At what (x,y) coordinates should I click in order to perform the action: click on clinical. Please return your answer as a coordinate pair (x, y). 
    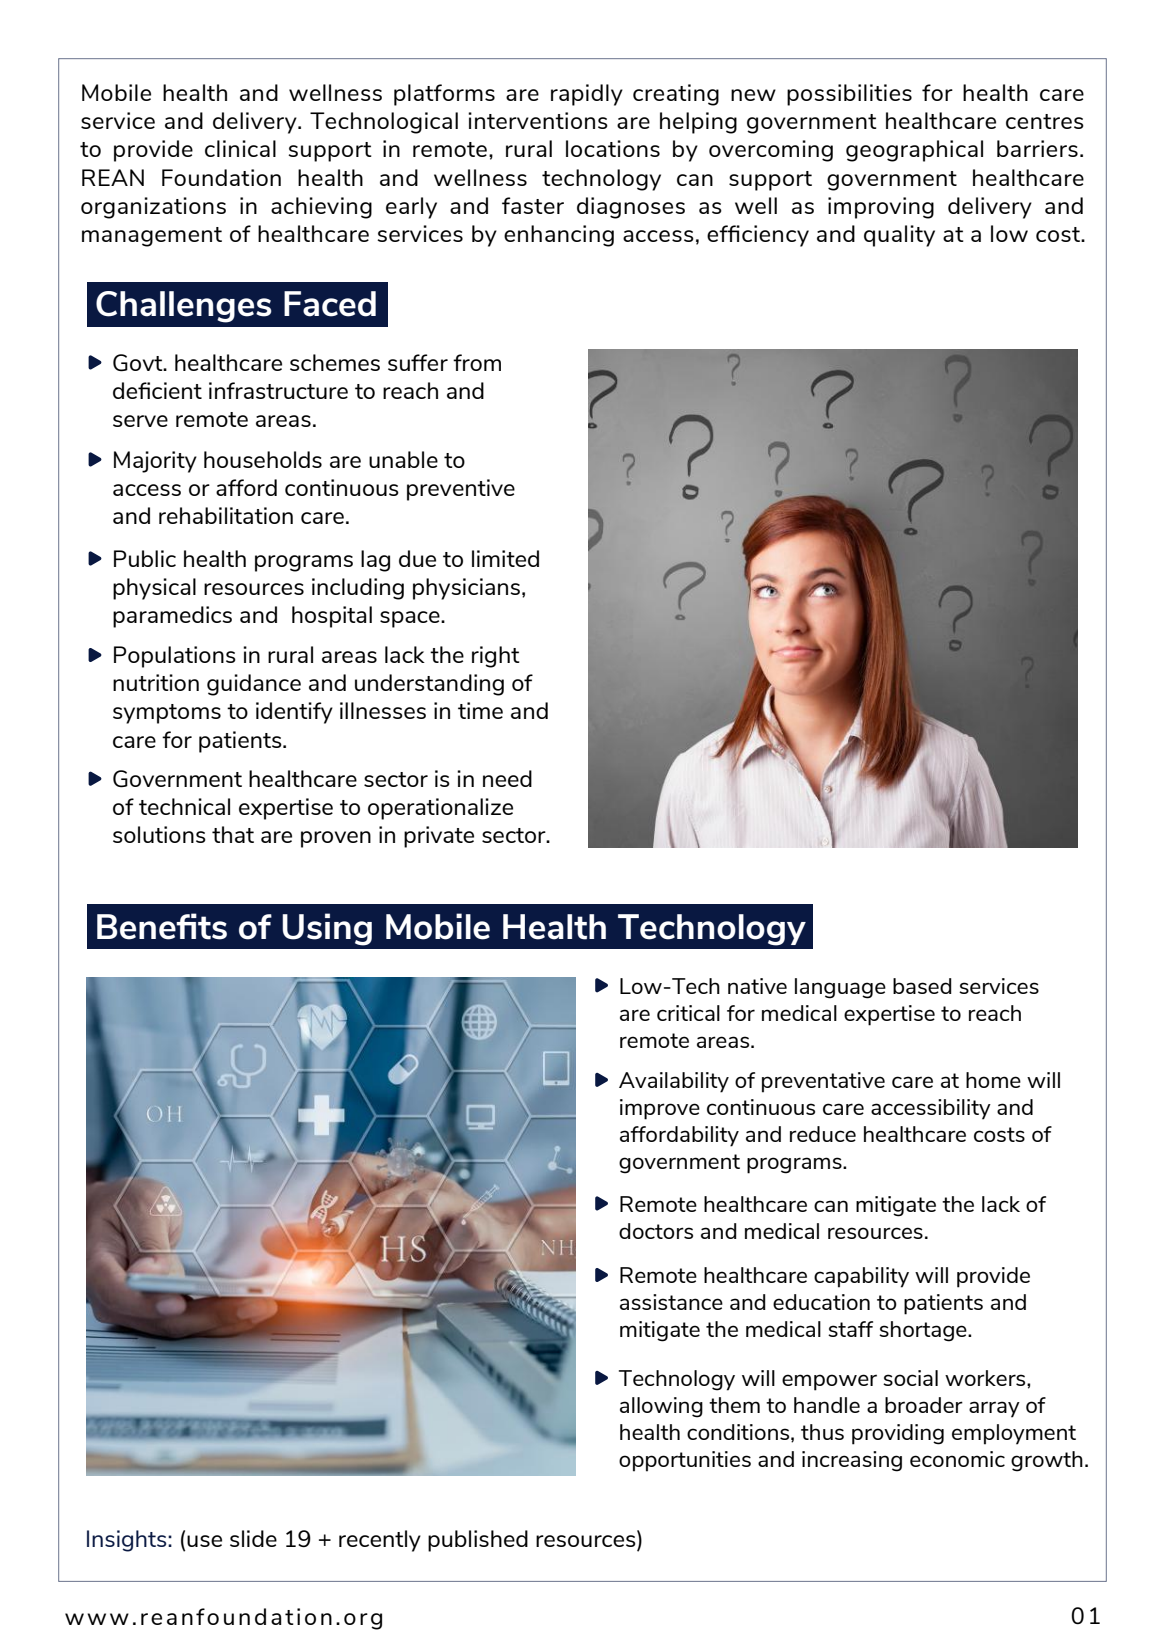
    Looking at the image, I should click on (240, 148).
